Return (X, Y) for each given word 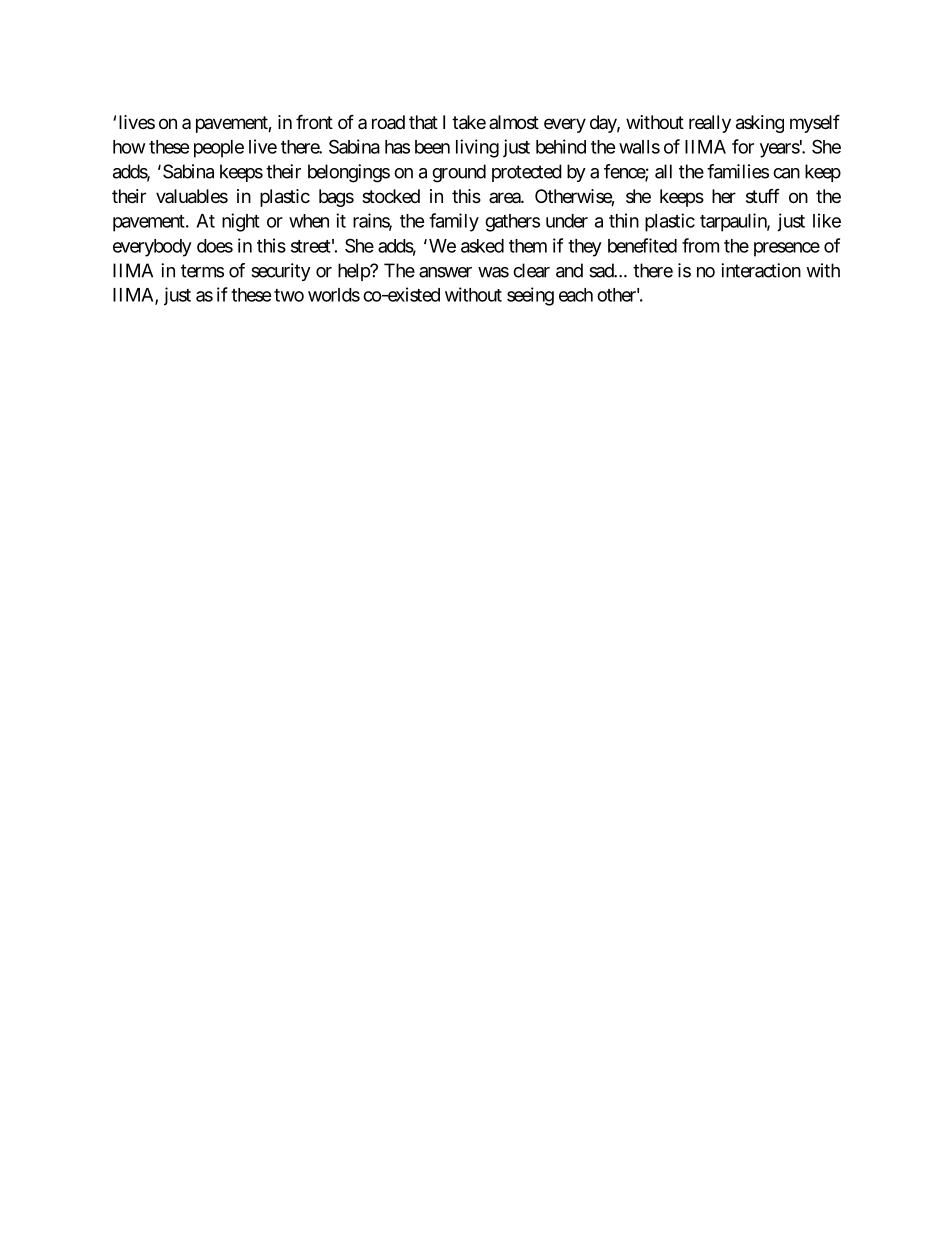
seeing (530, 296)
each (576, 295)
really (710, 124)
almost (514, 122)
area (505, 197)
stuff (763, 196)
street (311, 246)
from (700, 245)
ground (459, 173)
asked (482, 246)
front (314, 121)
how (129, 147)
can (786, 173)
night (241, 222)
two (289, 295)
